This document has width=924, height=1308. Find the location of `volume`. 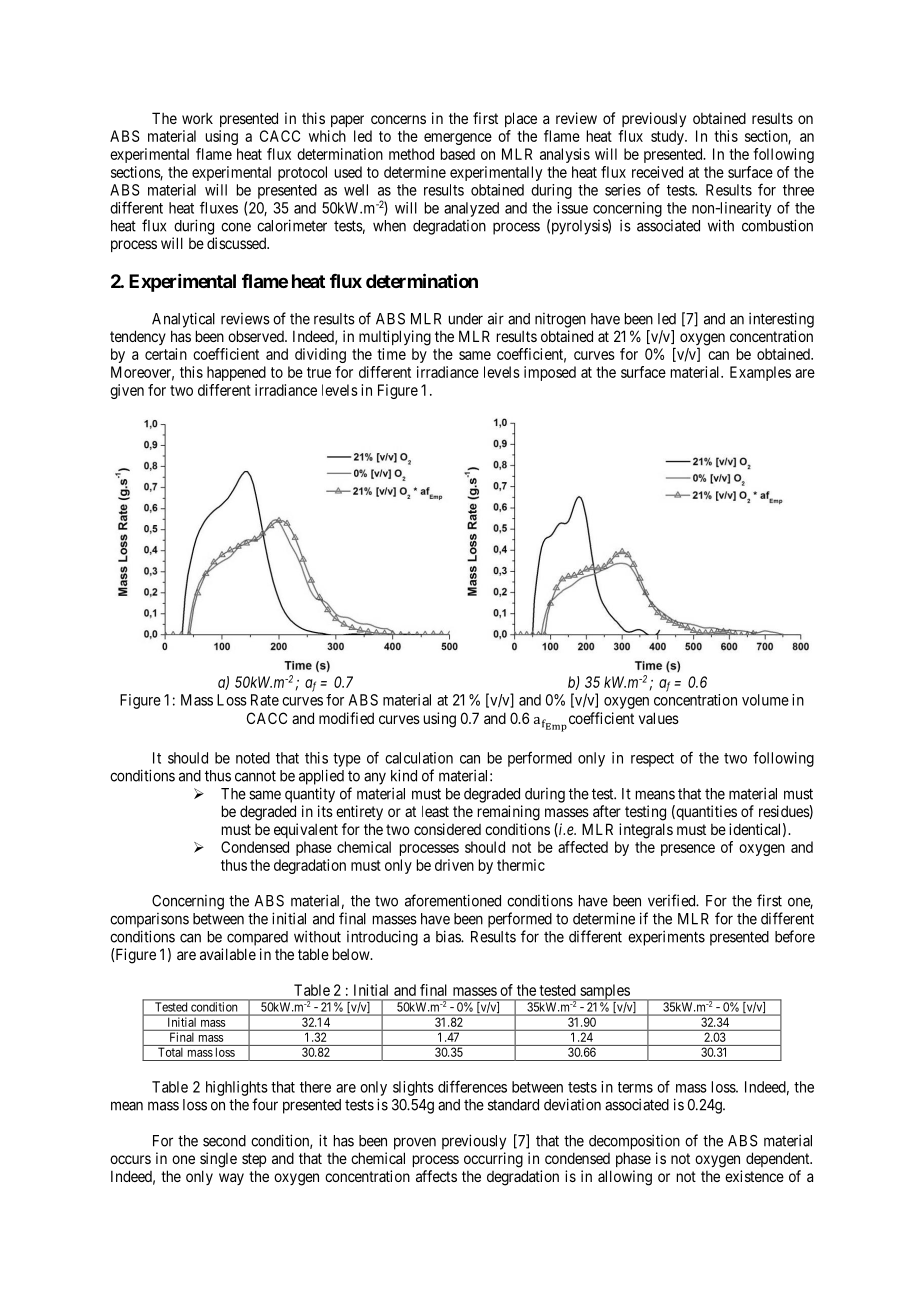

volume is located at coordinates (765, 700).
